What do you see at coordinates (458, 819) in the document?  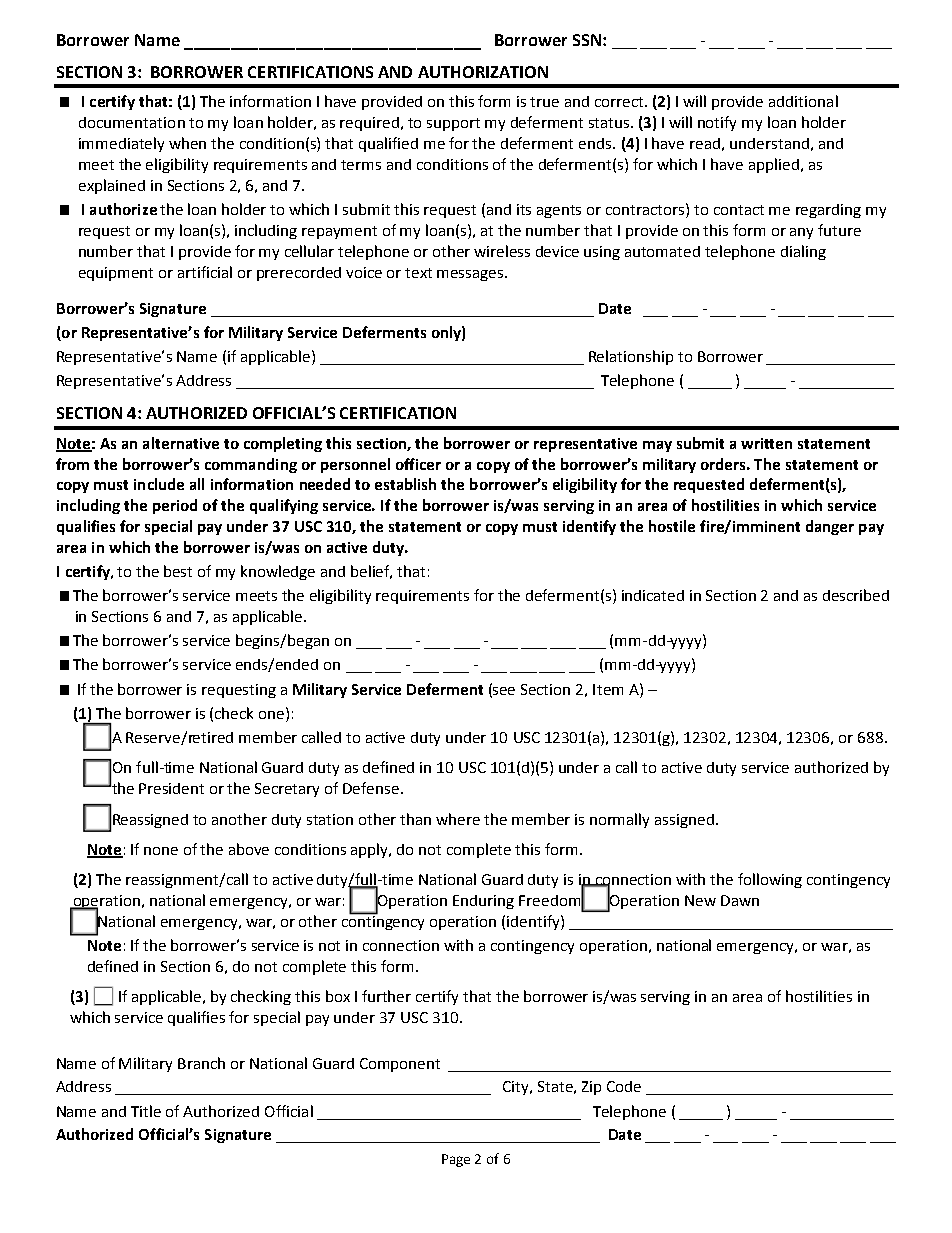 I see `where` at bounding box center [458, 819].
